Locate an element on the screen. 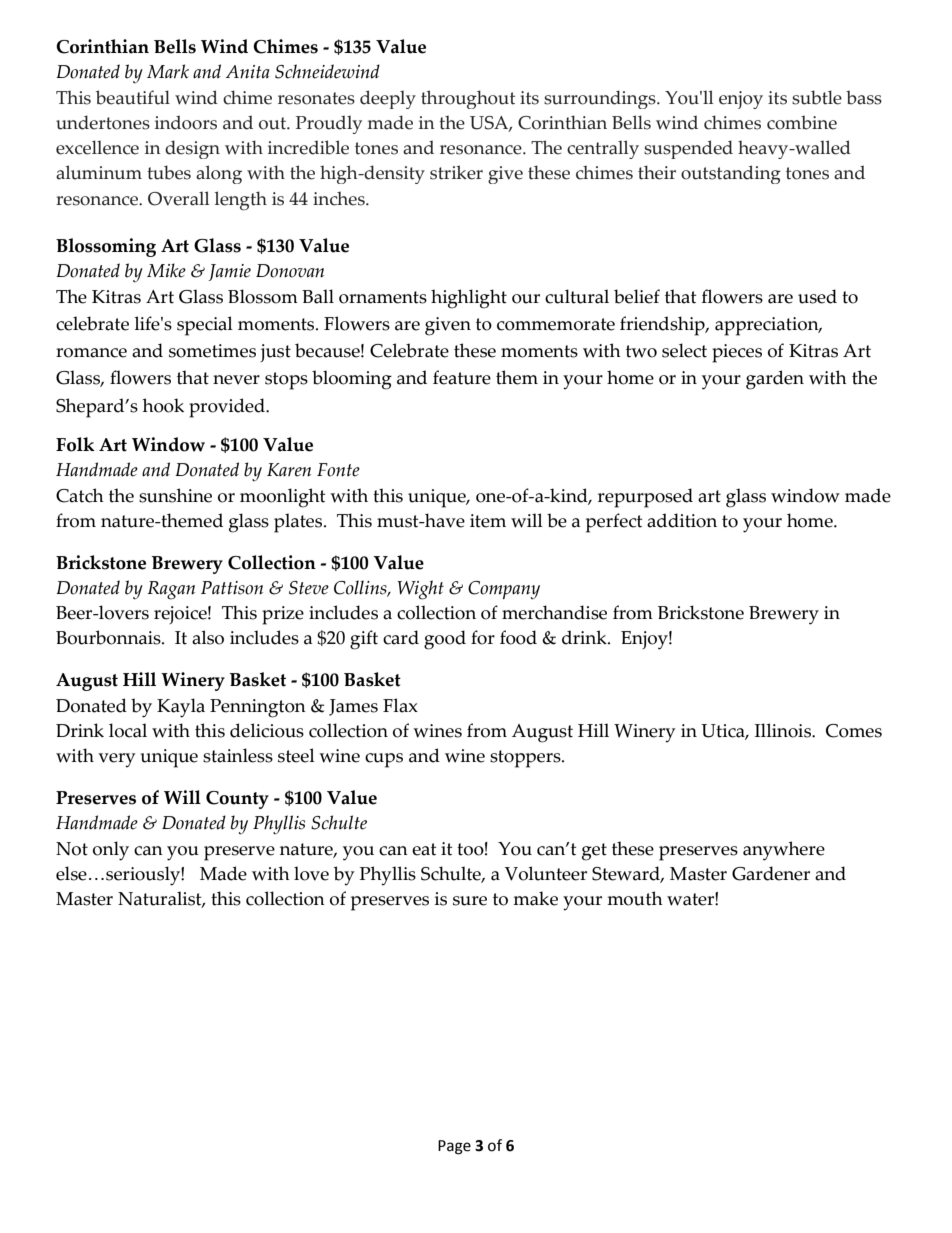 The width and height of the screenshot is (952, 1233). Page is located at coordinates (454, 1147).
